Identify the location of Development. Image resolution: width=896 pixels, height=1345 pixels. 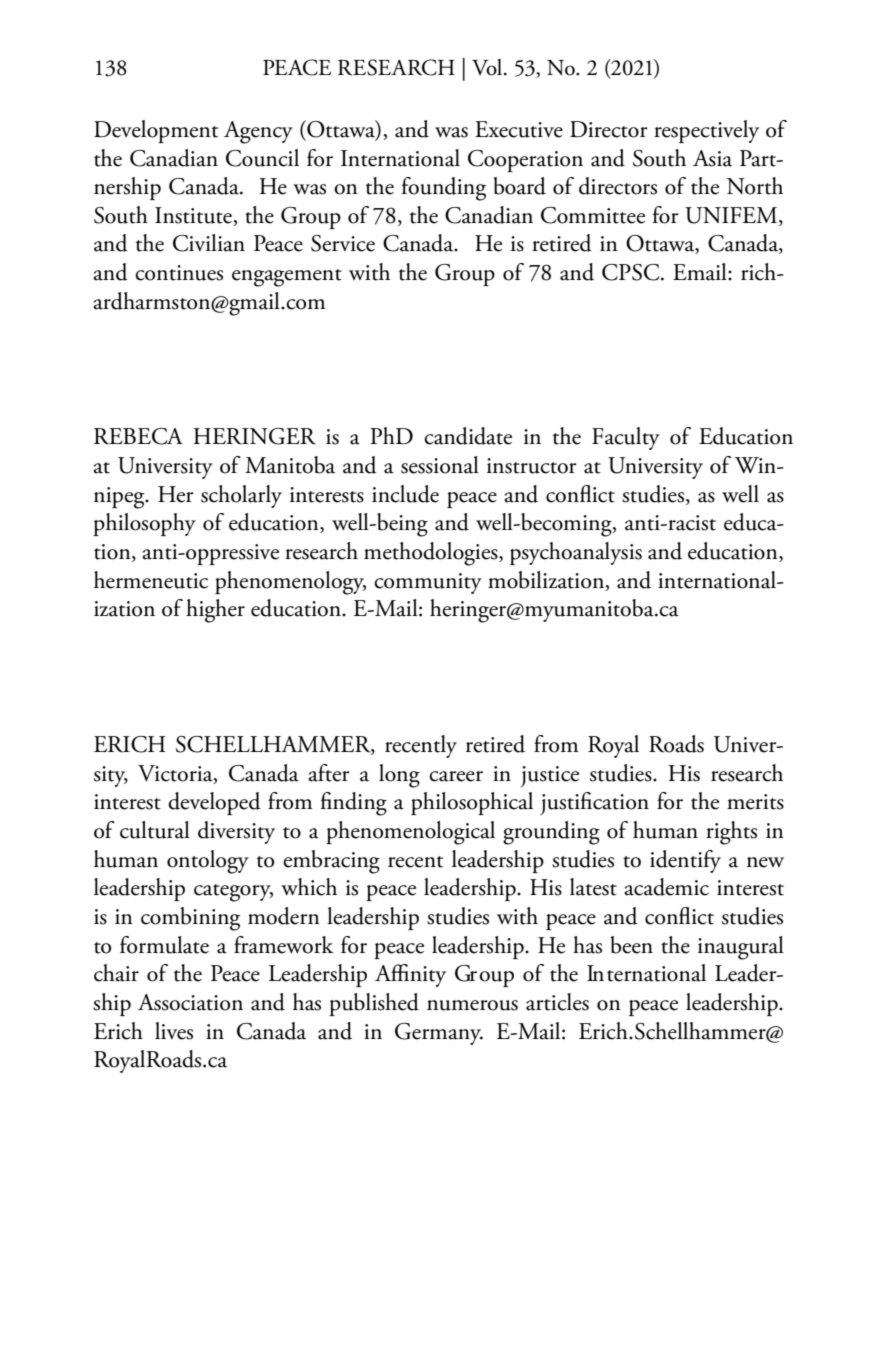
(156, 131).
